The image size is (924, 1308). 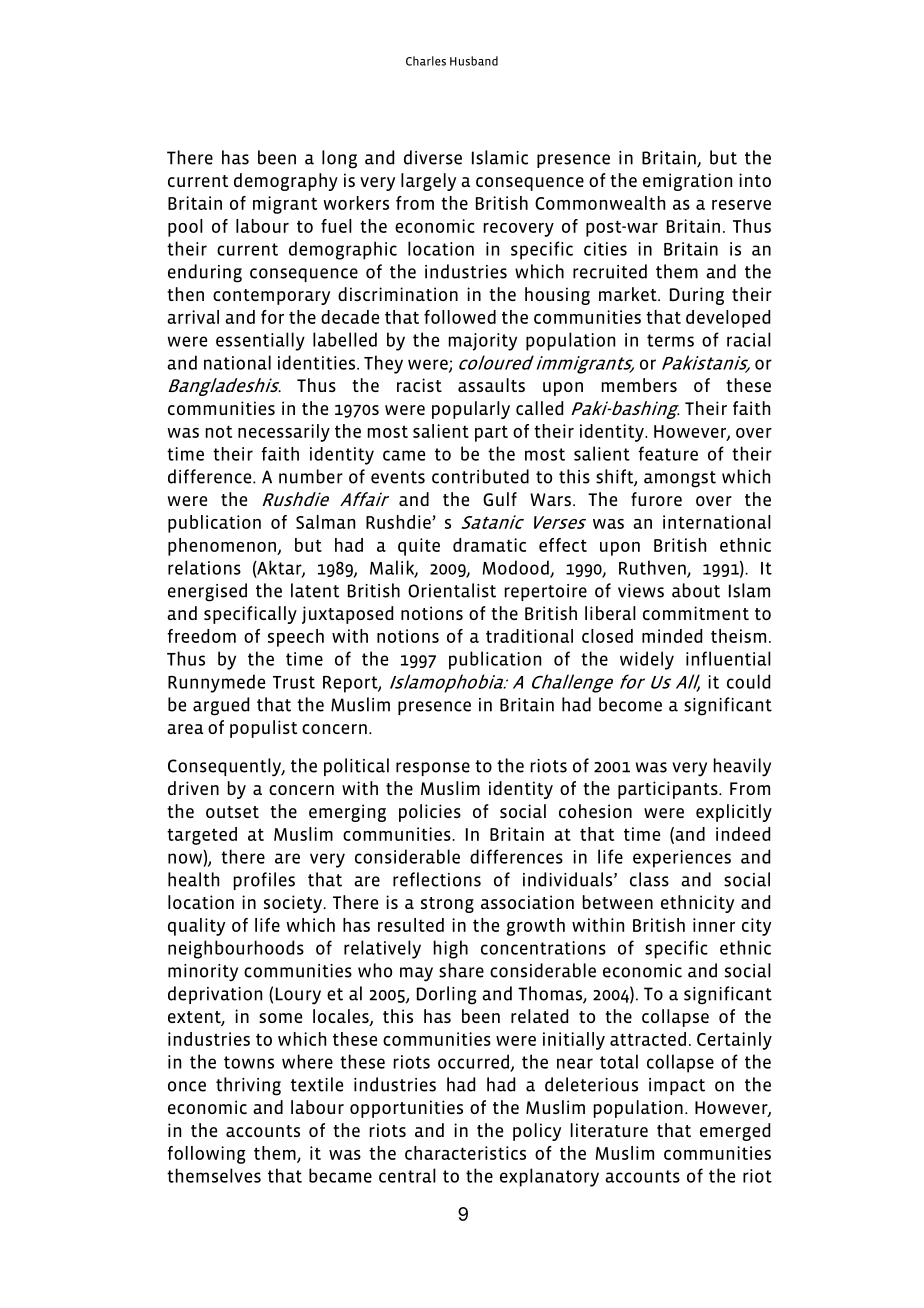 What do you see at coordinates (264, 881) in the page?
I see `profiles` at bounding box center [264, 881].
